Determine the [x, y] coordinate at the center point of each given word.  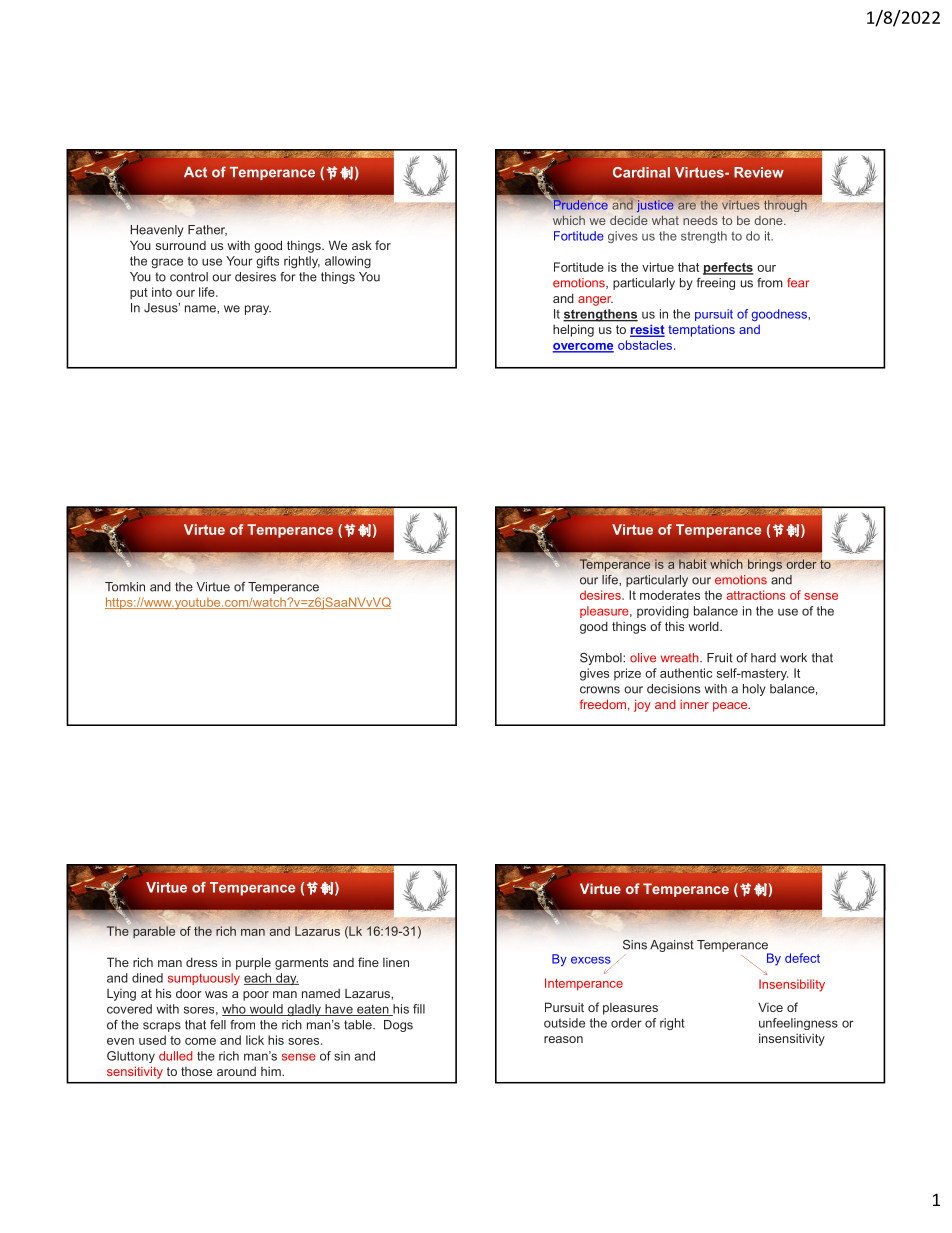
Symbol [602, 659]
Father [207, 230]
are [687, 206]
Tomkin [125, 587]
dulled [175, 1056]
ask [362, 245]
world [704, 626]
